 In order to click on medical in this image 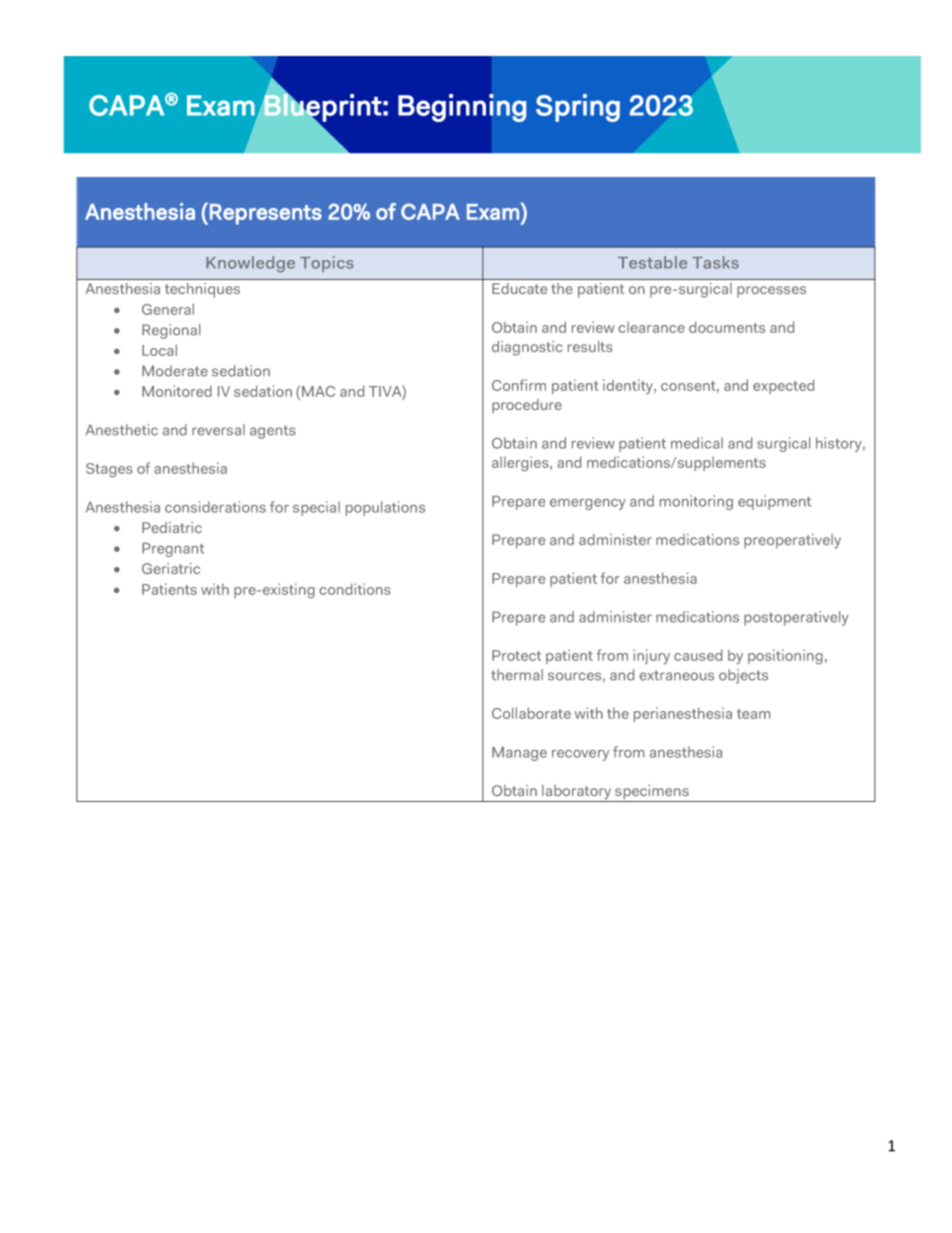, I will do `click(697, 443)`.
